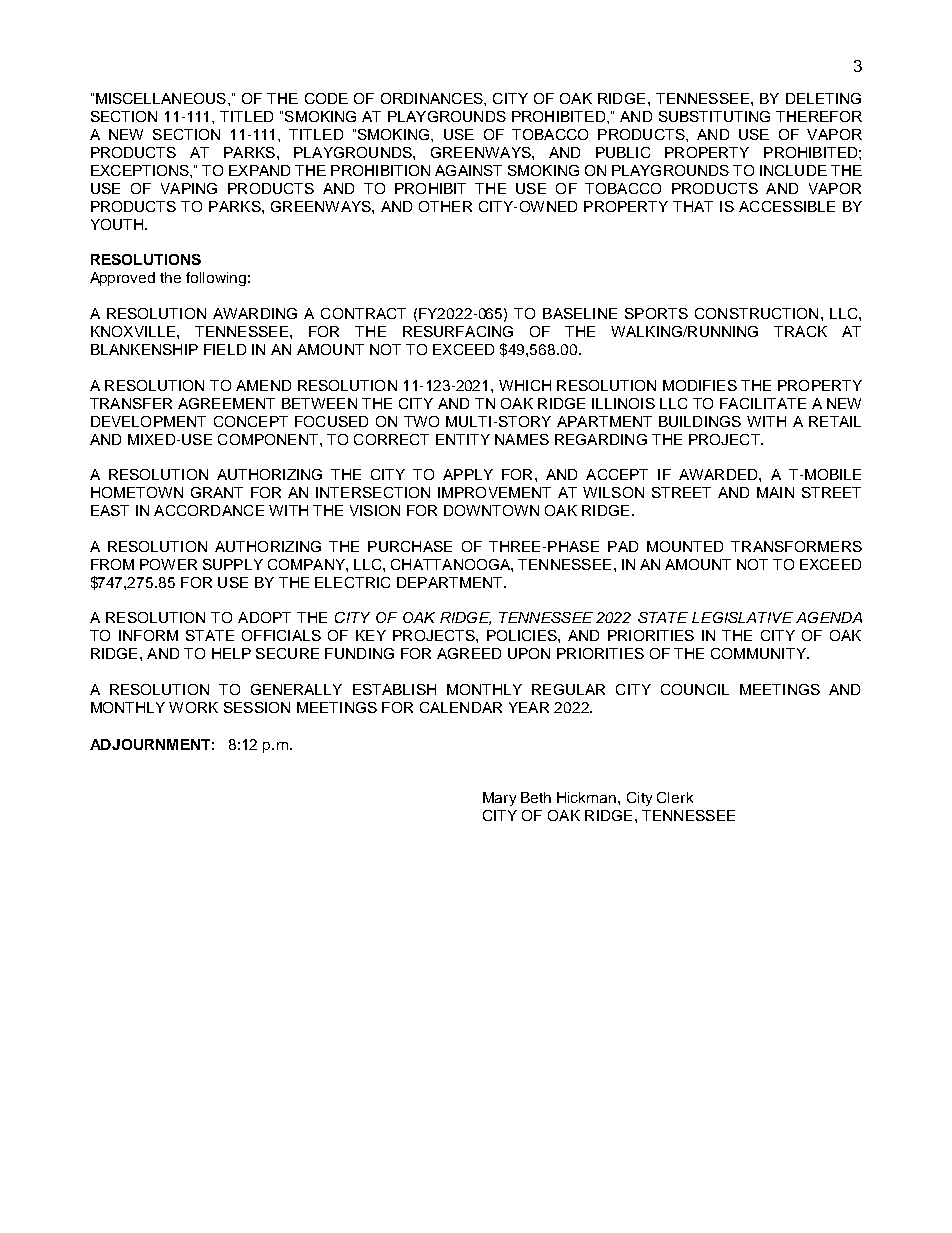 The height and width of the screenshot is (1233, 952). I want to click on HELP, so click(231, 653).
